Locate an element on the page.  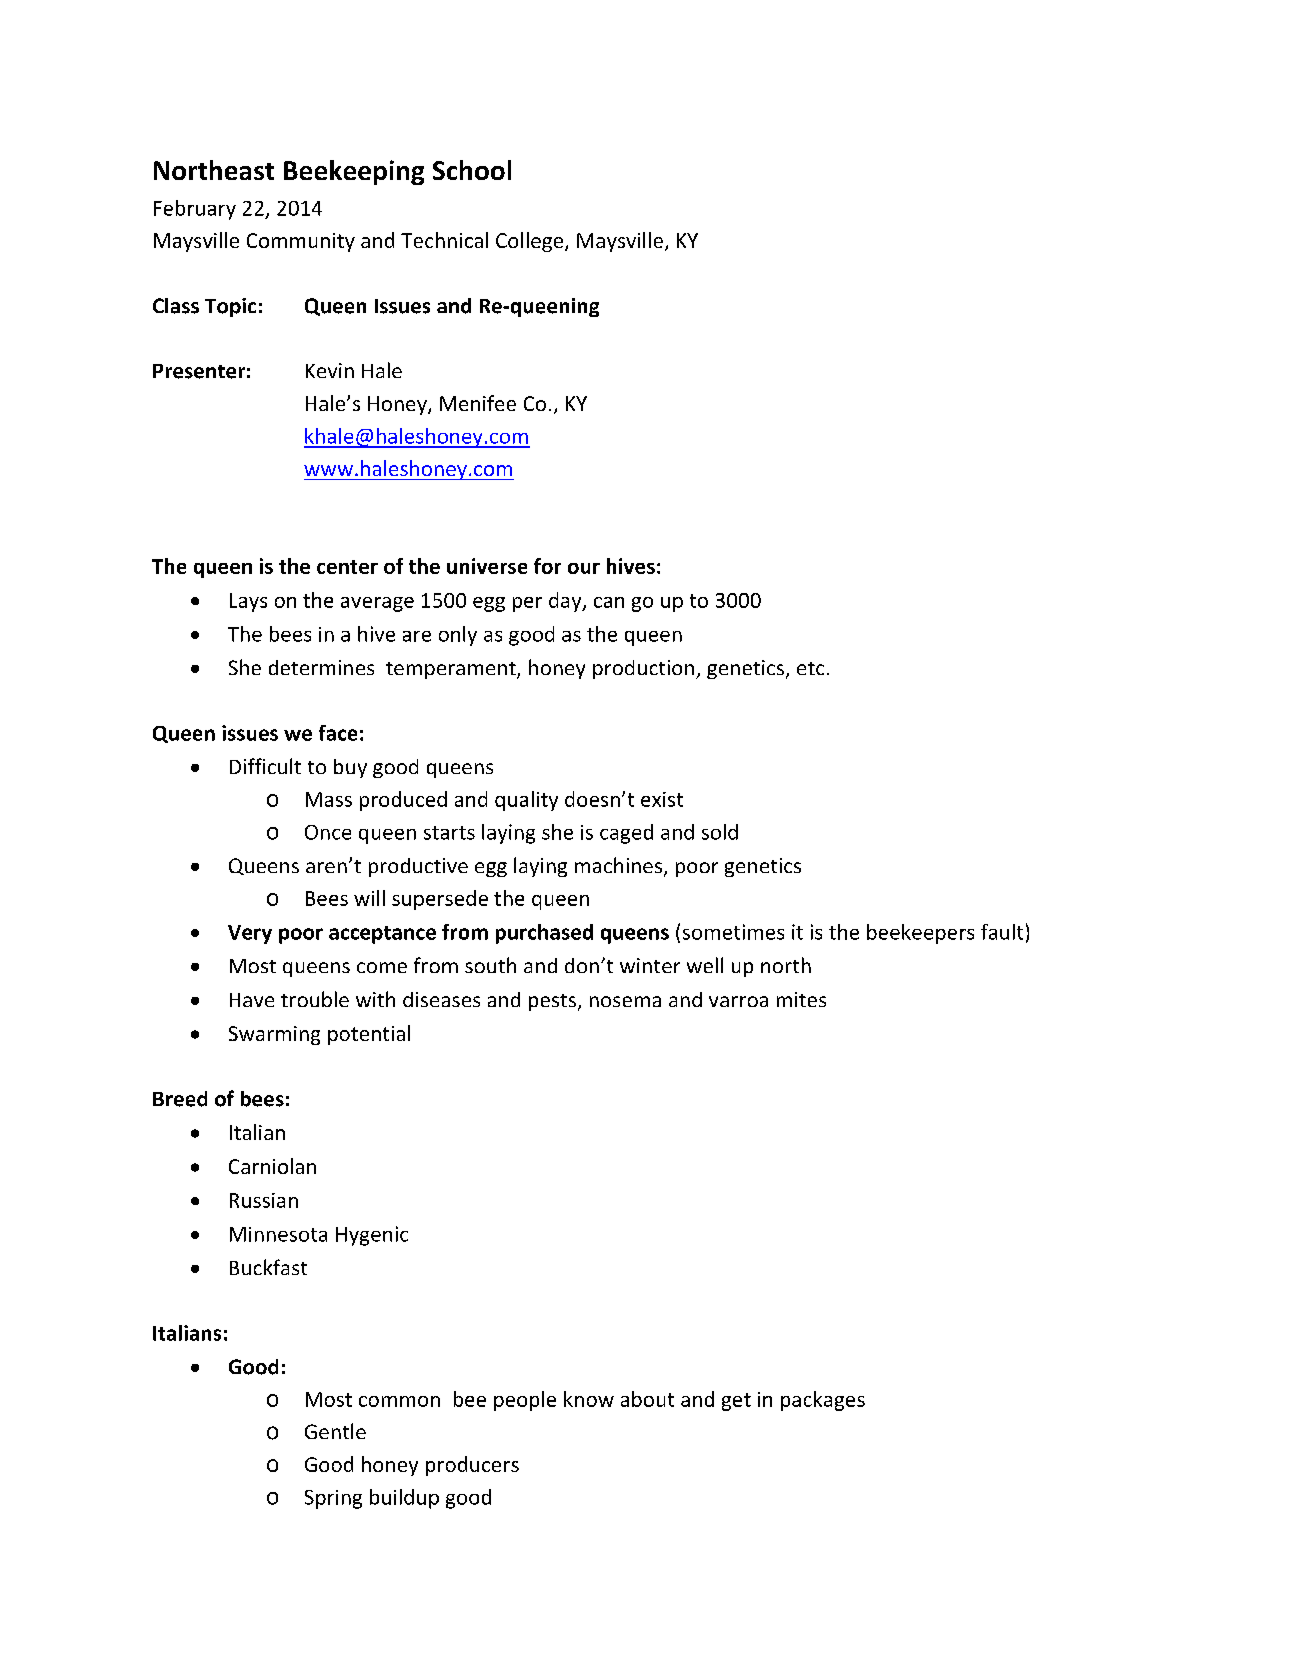
packages is located at coordinates (823, 1401).
